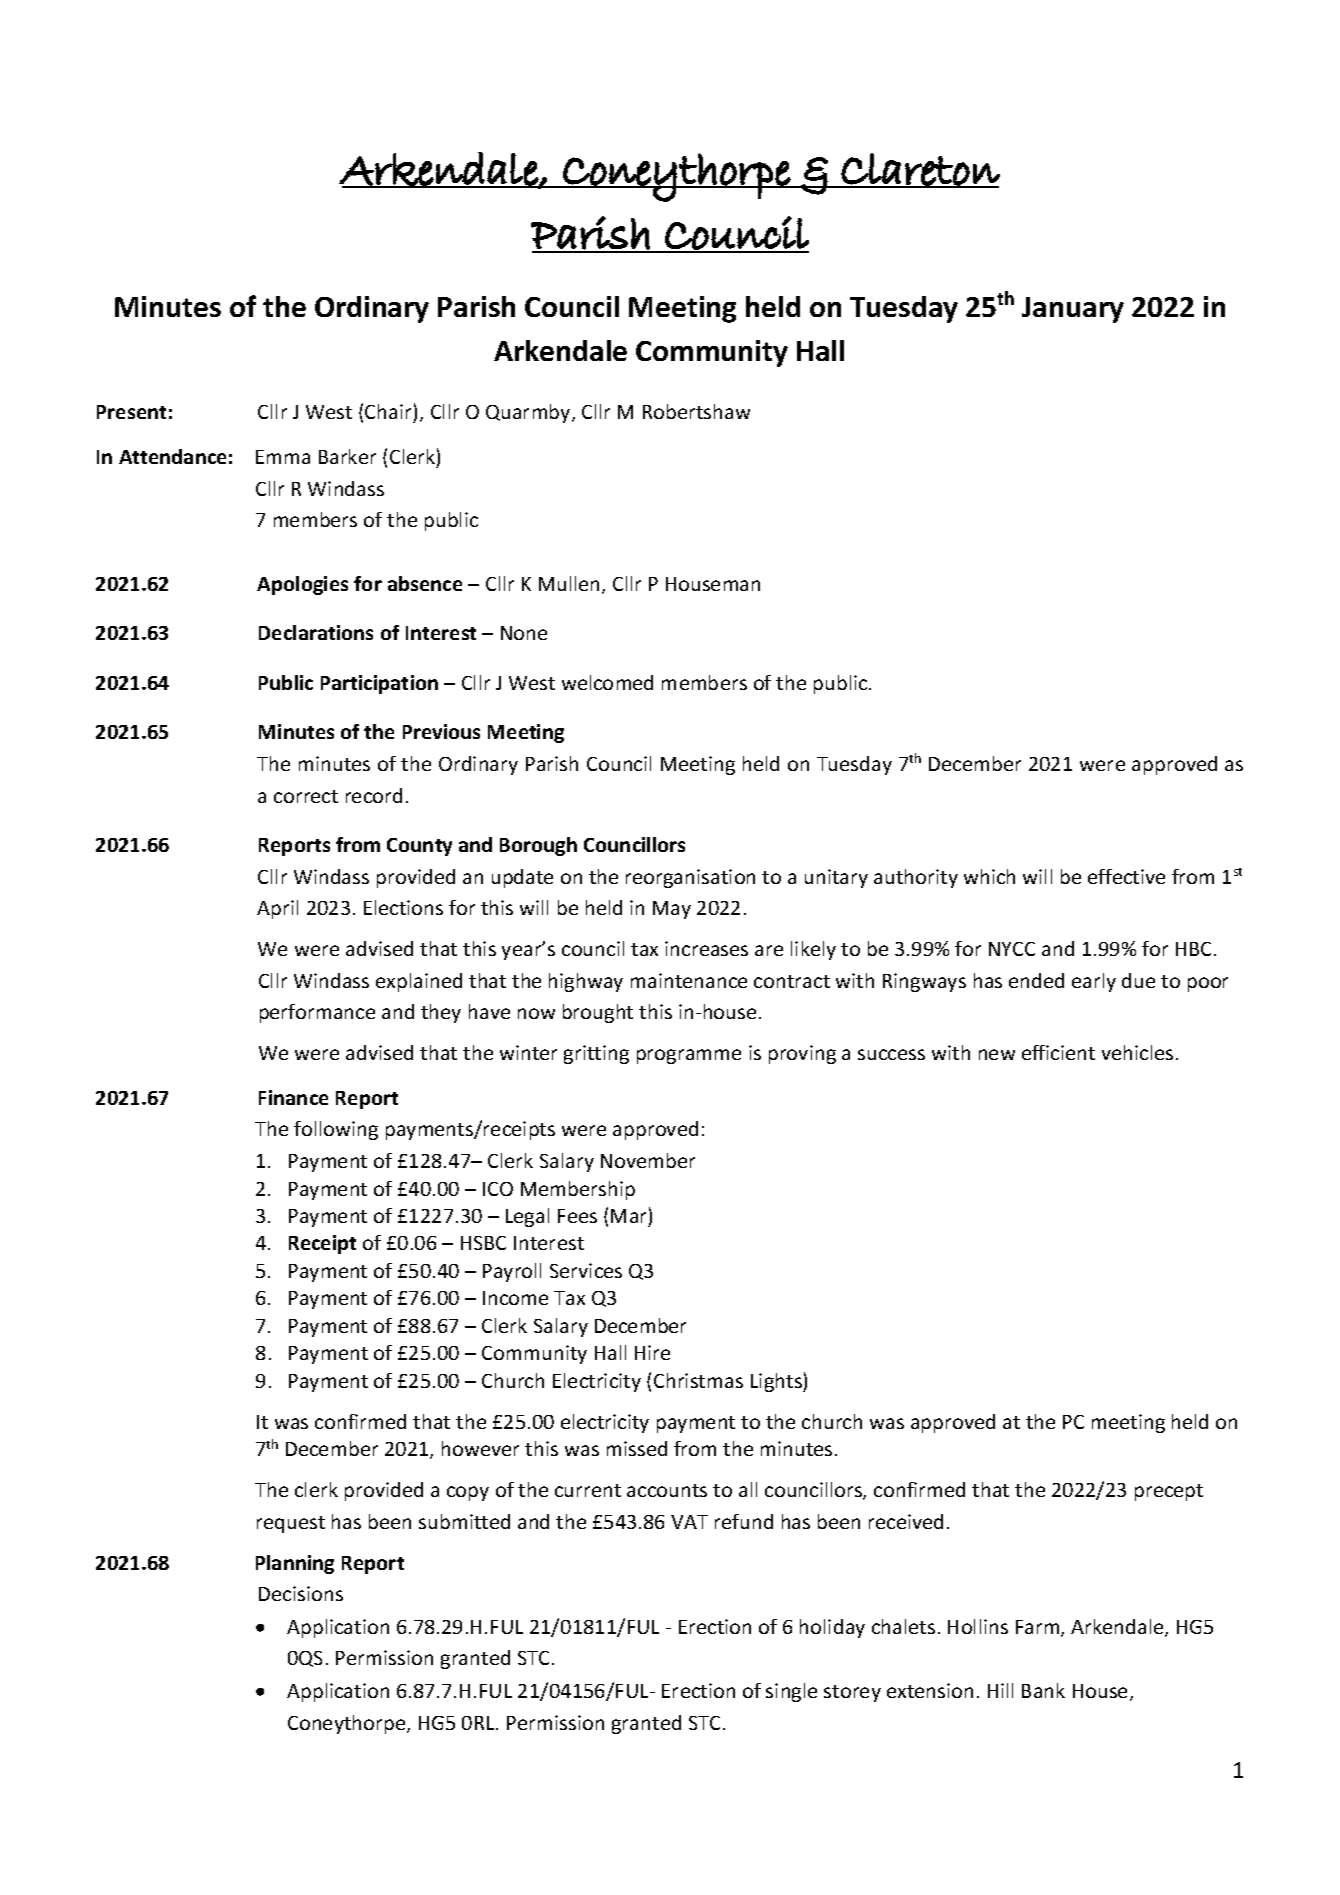 This image has height=1895, width=1340. Describe the element at coordinates (301, 1593) in the image. I see `Decisions` at that location.
